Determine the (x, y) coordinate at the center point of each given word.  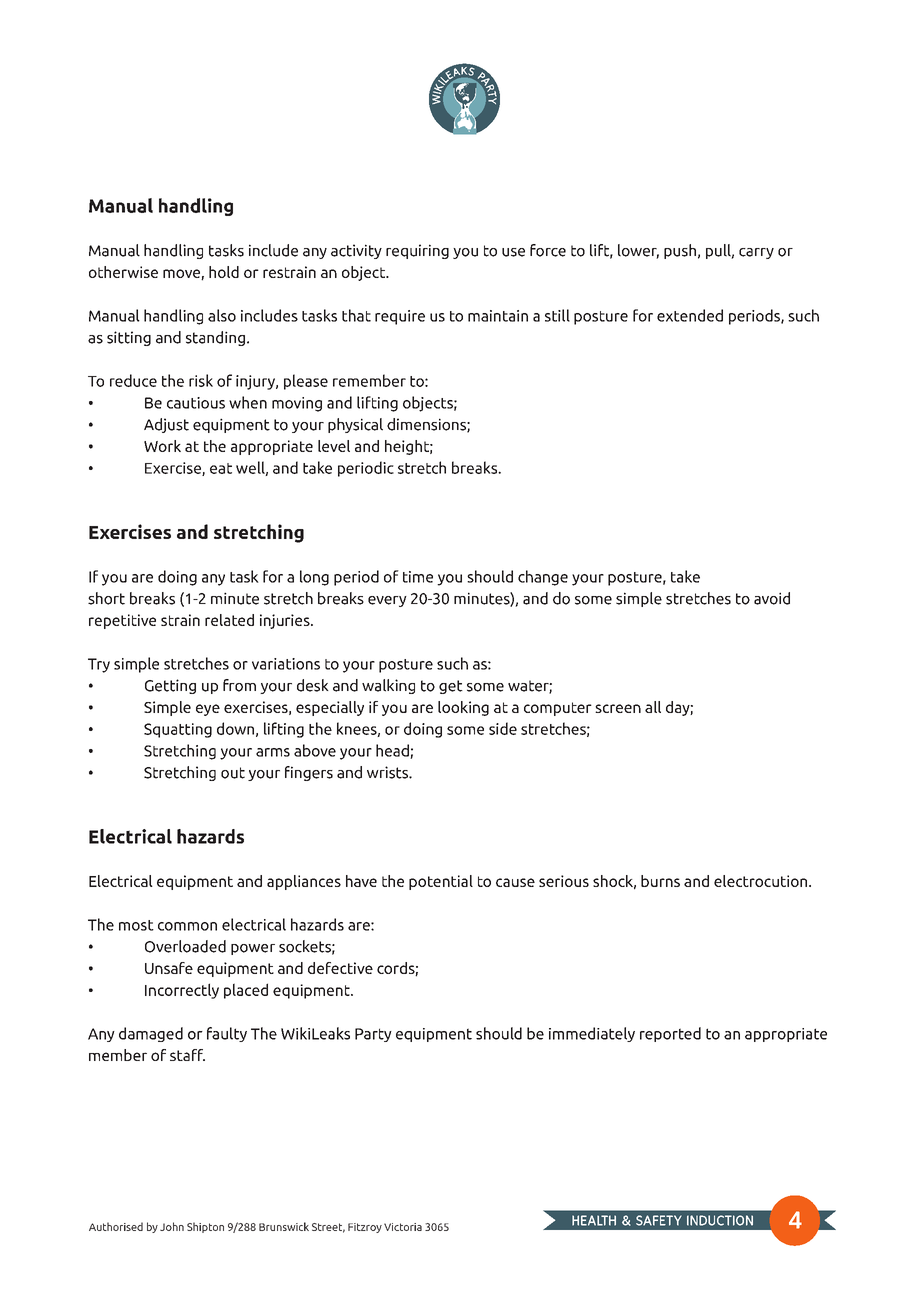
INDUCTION (720, 1220)
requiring (417, 251)
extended (690, 315)
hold (224, 272)
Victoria (403, 1227)
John (172, 1226)
